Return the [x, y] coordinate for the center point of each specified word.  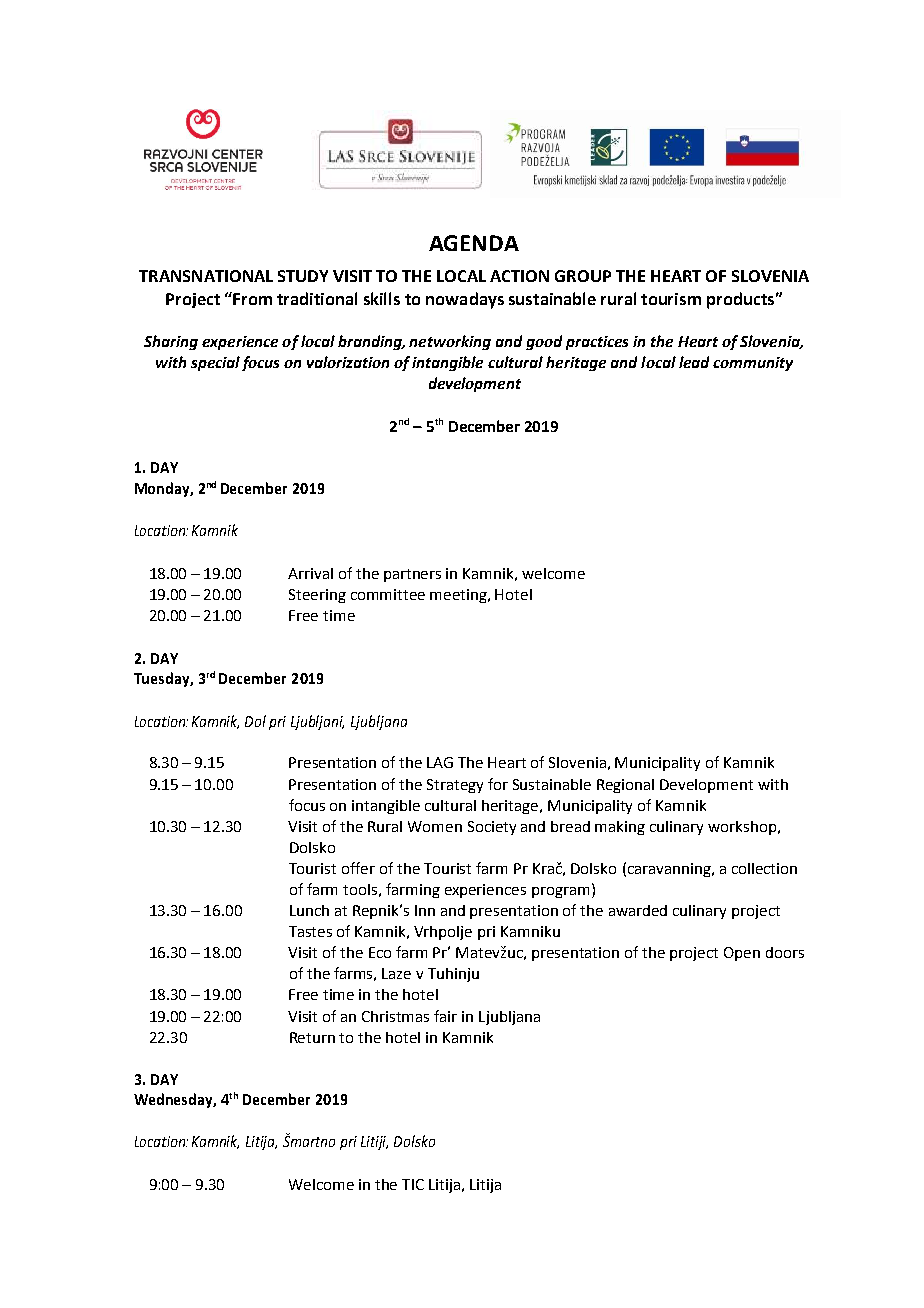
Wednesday [175, 1100]
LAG [440, 762]
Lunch [309, 910]
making [620, 828]
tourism [671, 299]
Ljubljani [317, 722]
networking [450, 342]
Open [742, 954]
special [215, 363]
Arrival [310, 573]
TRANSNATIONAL [206, 276]
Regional [625, 786]
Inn [425, 910]
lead [694, 362]
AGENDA [474, 243]
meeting [459, 596]
